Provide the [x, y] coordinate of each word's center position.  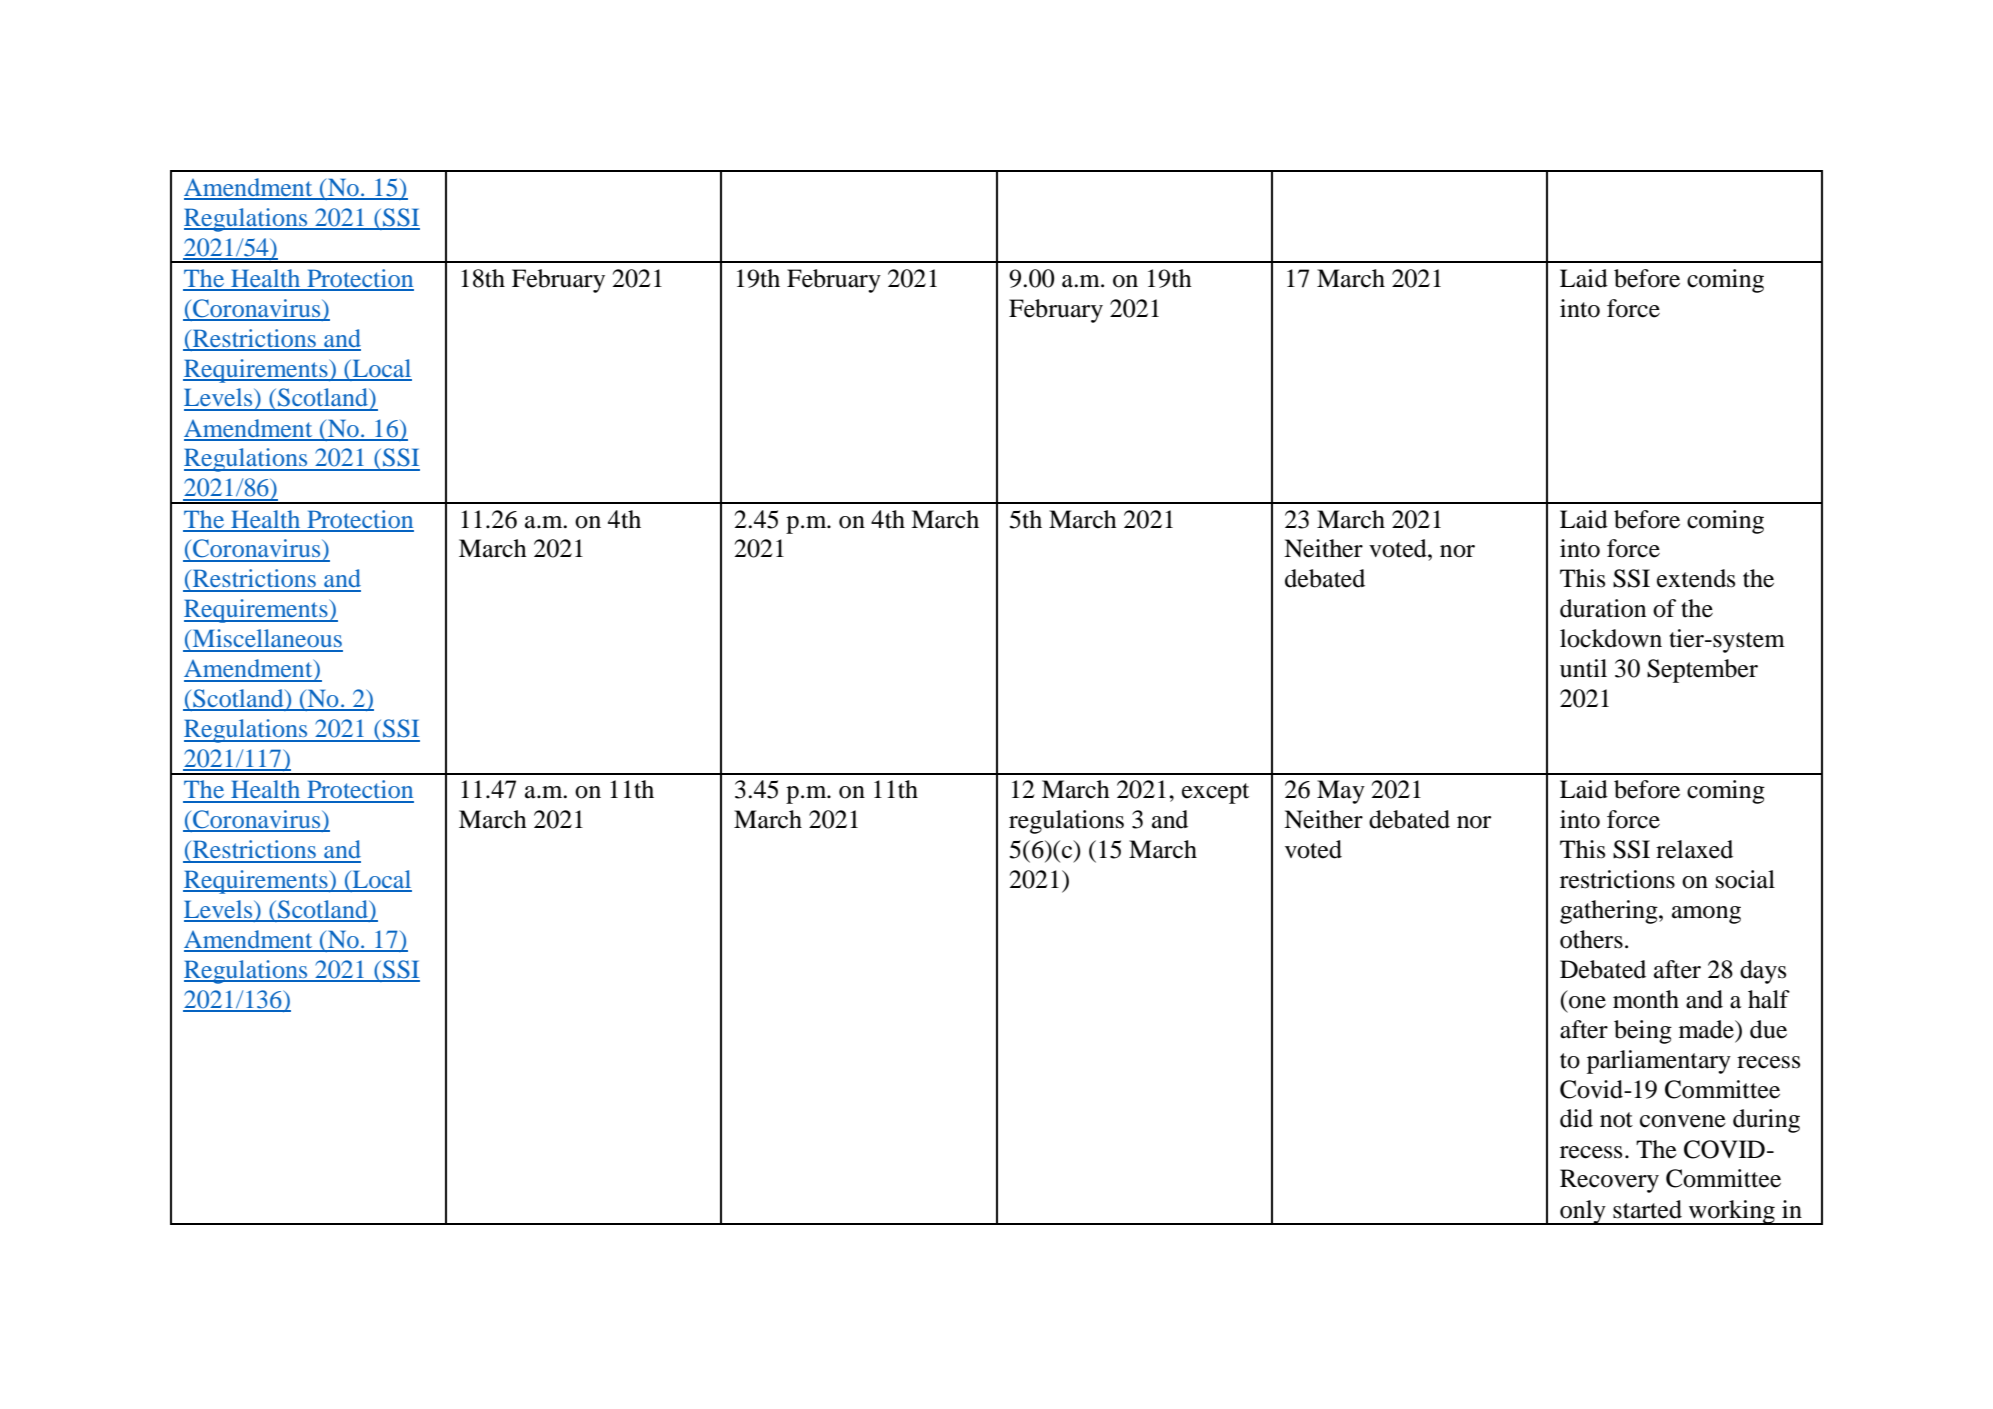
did [1576, 1118]
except [1215, 793]
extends [1696, 578]
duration [1603, 608]
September [1702, 671]
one [1587, 1002]
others [1591, 939]
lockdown [1611, 638]
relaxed [1694, 849]
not [1616, 1120]
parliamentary [1659, 1062]
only [1583, 1212]
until [1583, 668]
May [1341, 792]
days [1763, 972]
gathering [1610, 912]
